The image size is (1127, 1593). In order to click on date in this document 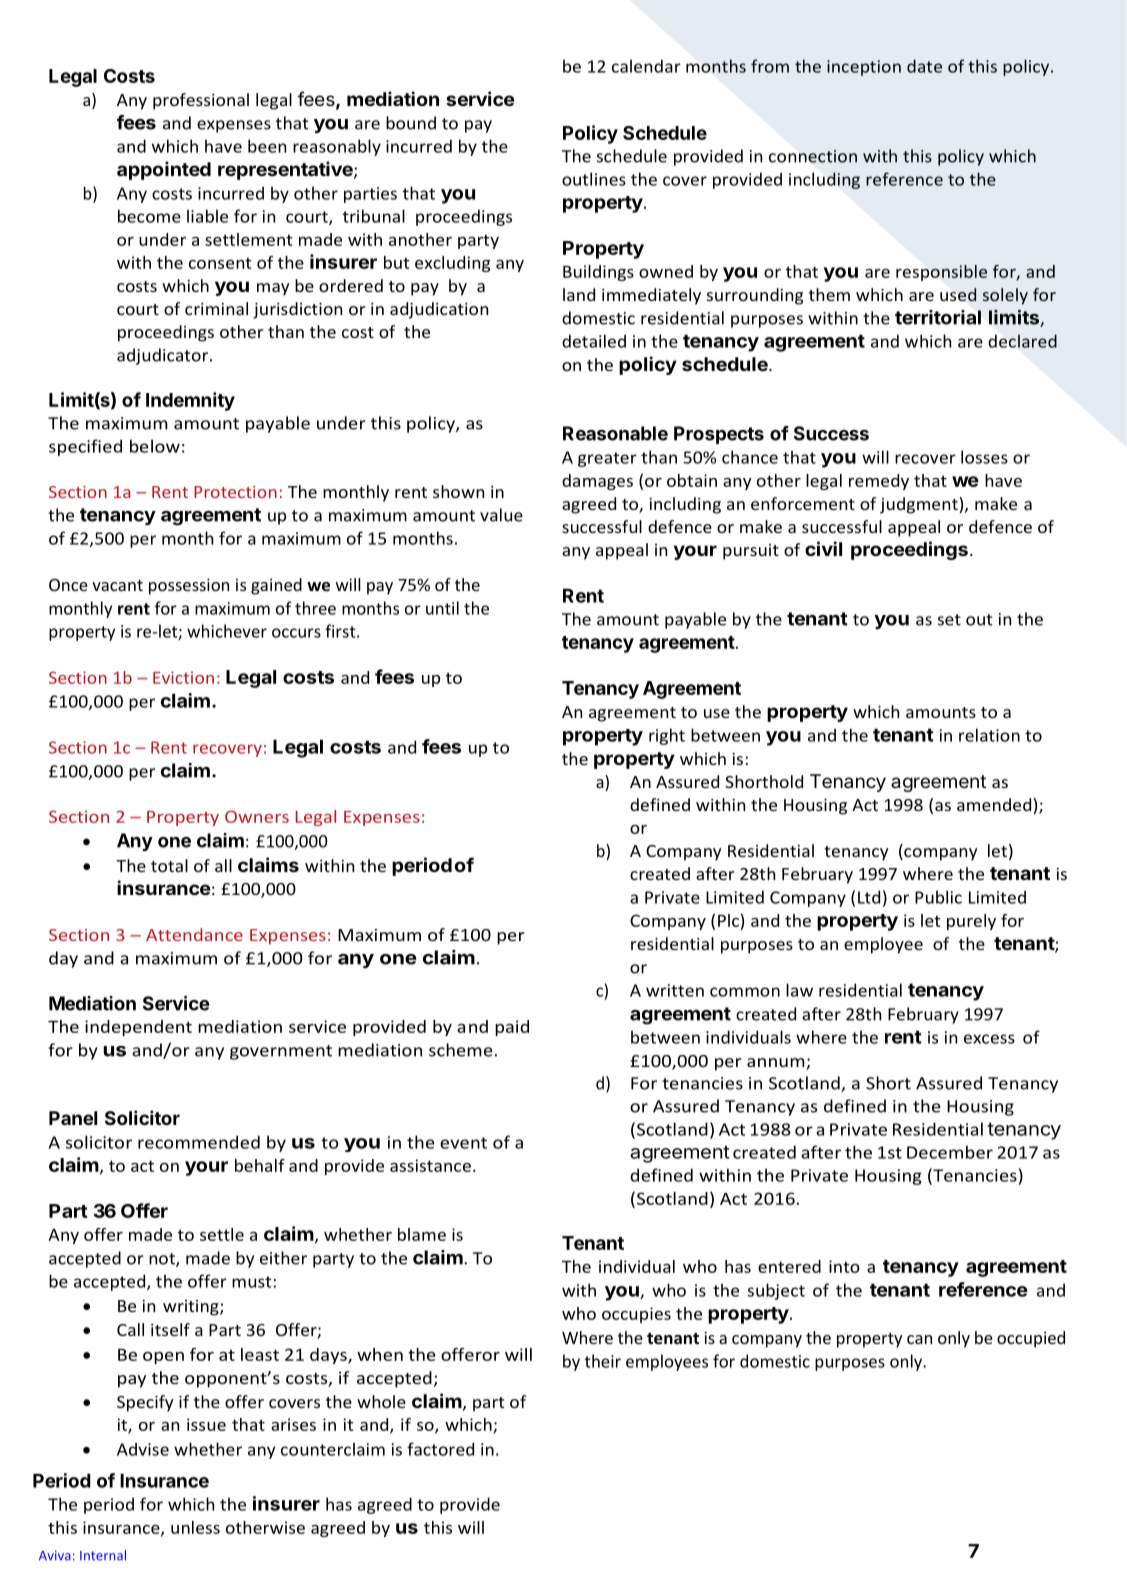, I will do `click(924, 66)`.
